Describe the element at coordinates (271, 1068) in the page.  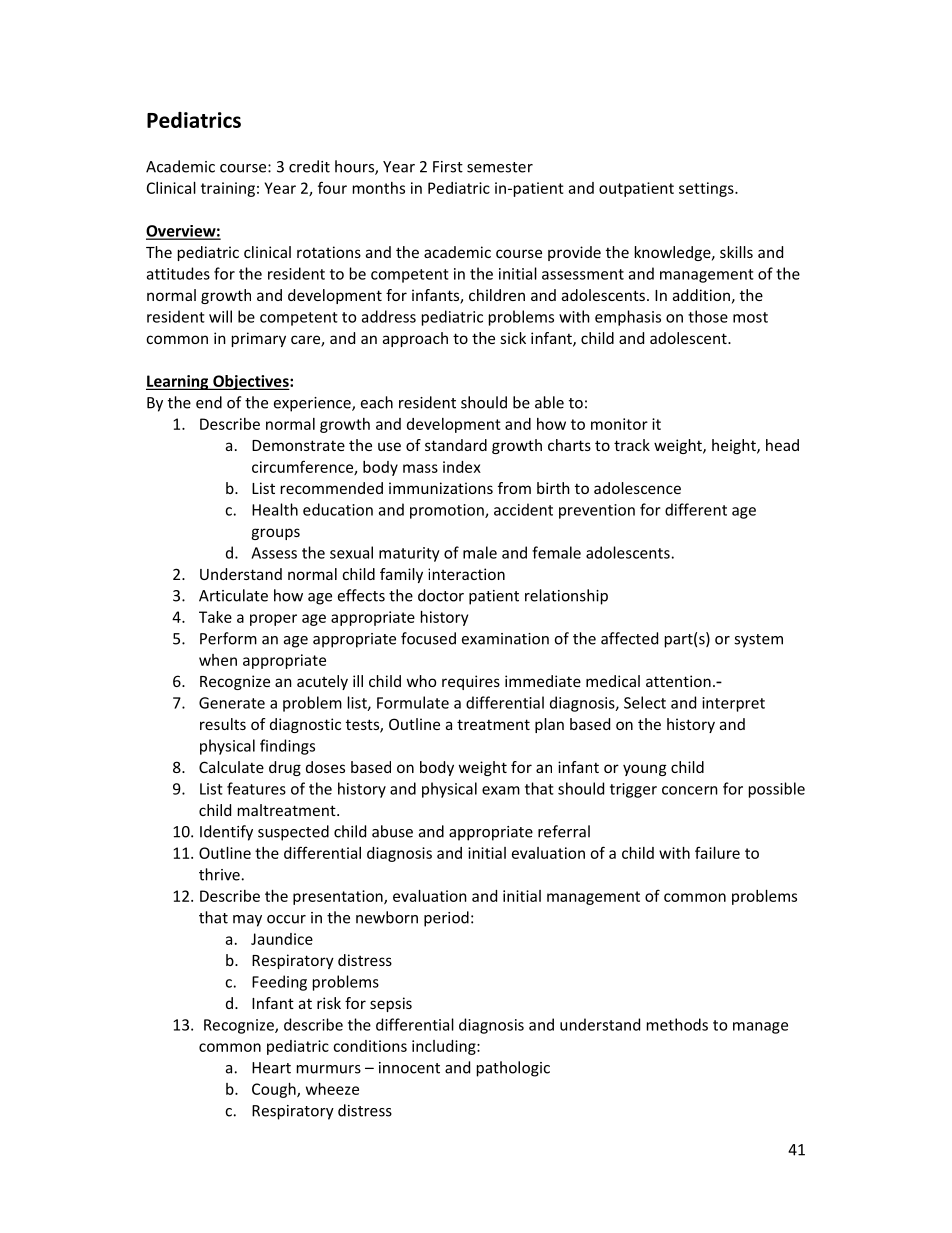
I see `Heart` at that location.
